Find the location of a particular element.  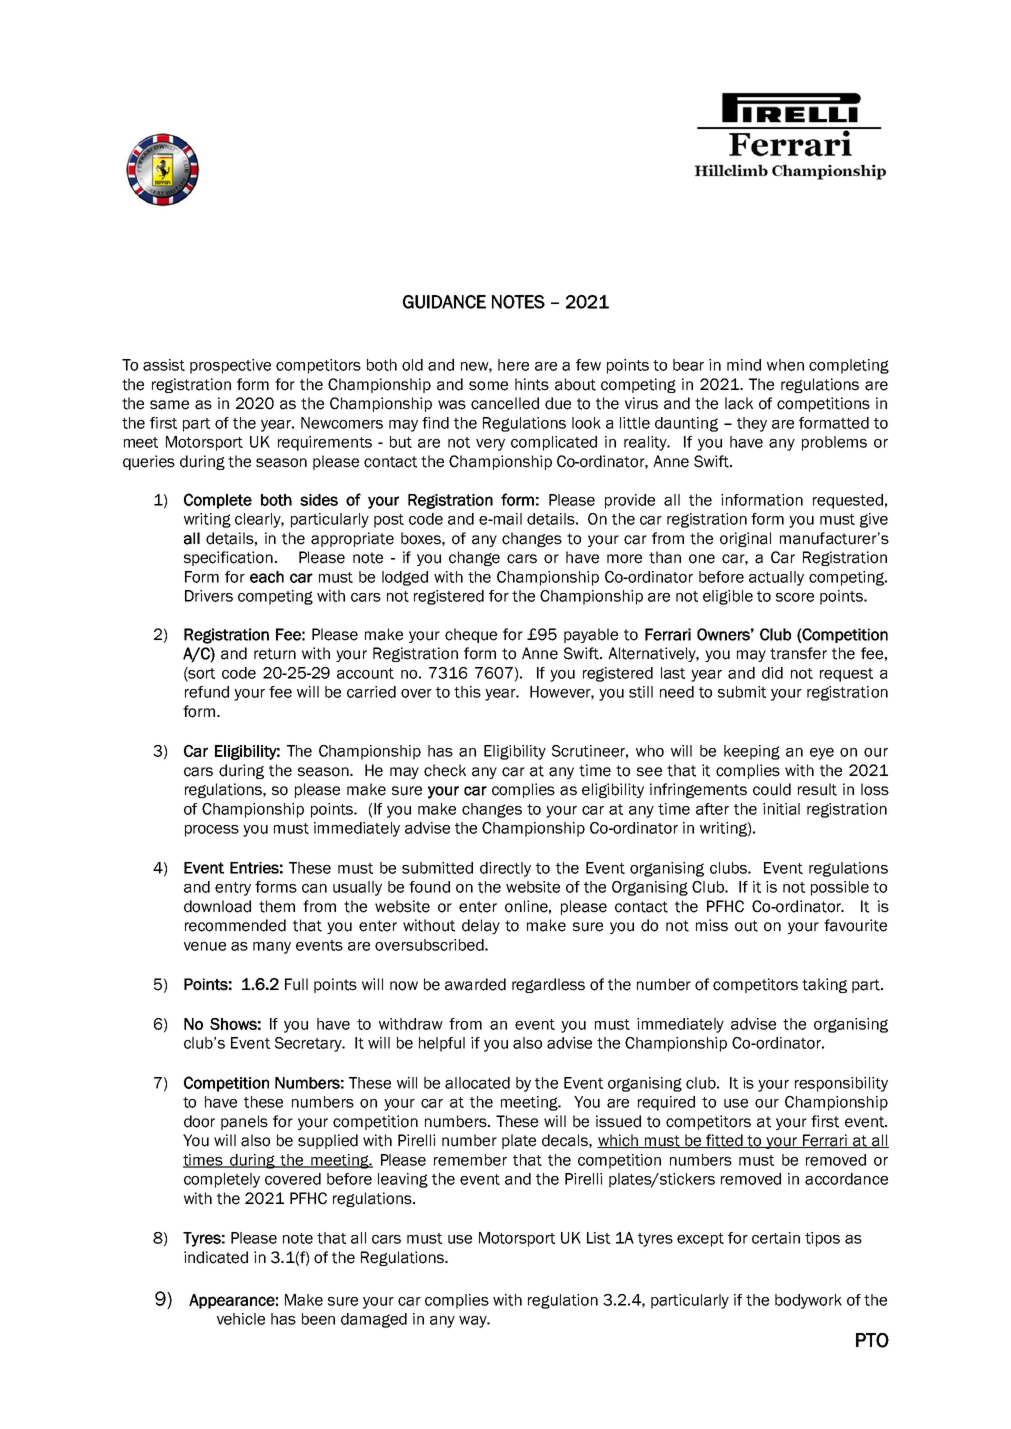

prospective is located at coordinates (230, 366).
